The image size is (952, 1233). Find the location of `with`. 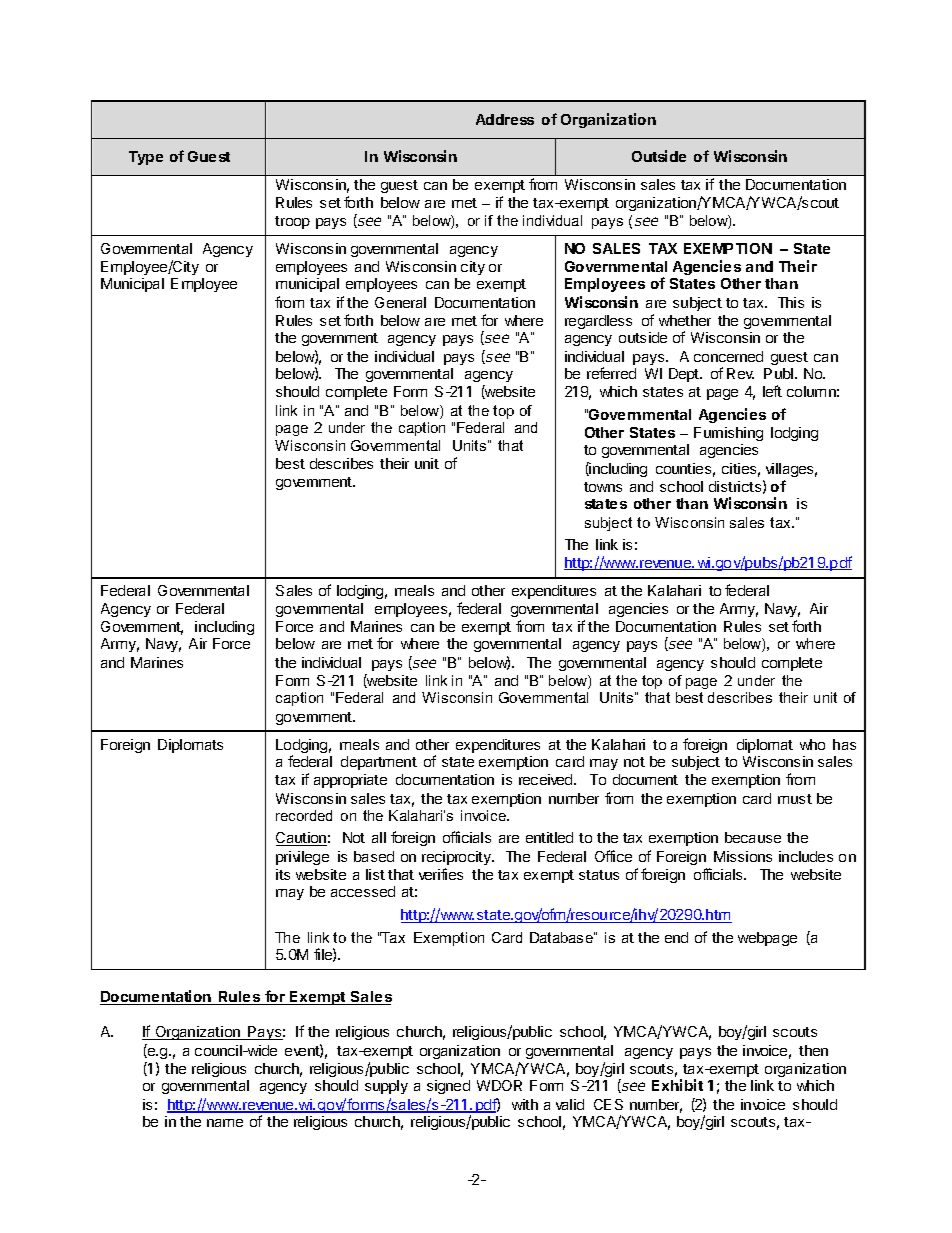

with is located at coordinates (525, 1104).
